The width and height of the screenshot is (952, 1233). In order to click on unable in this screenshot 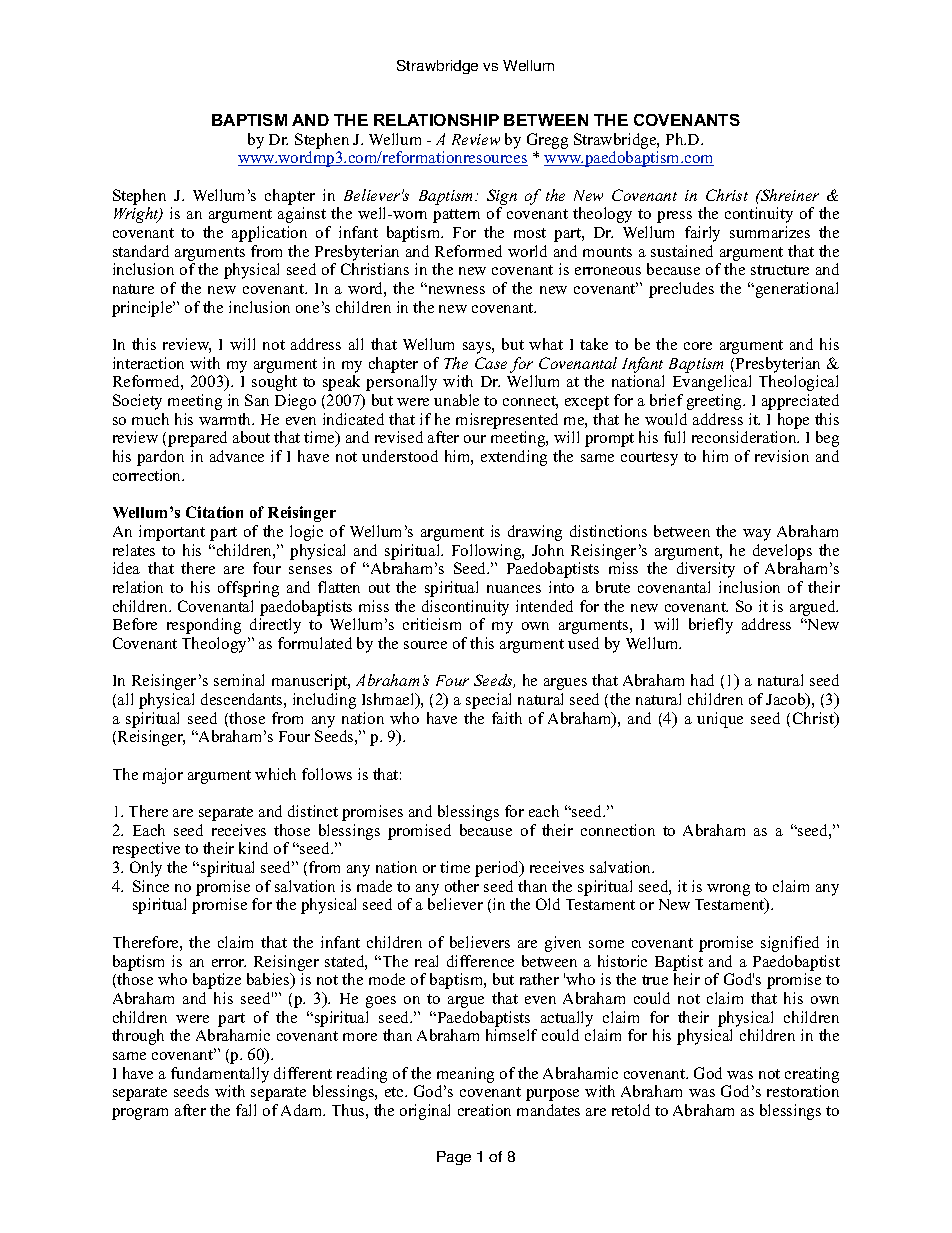, I will do `click(456, 400)`.
